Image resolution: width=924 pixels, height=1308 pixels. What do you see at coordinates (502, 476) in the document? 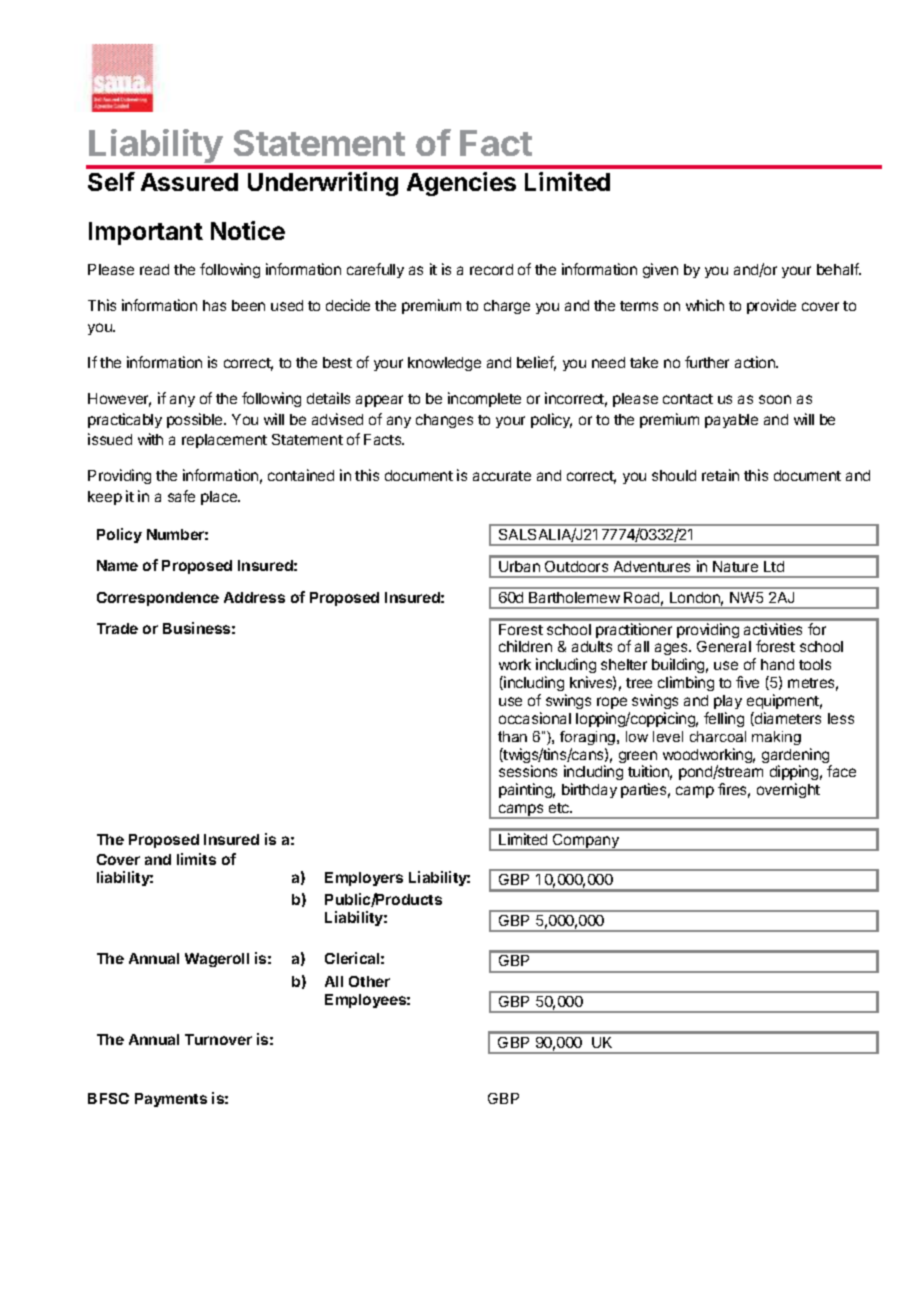
I see `accurate` at bounding box center [502, 476].
